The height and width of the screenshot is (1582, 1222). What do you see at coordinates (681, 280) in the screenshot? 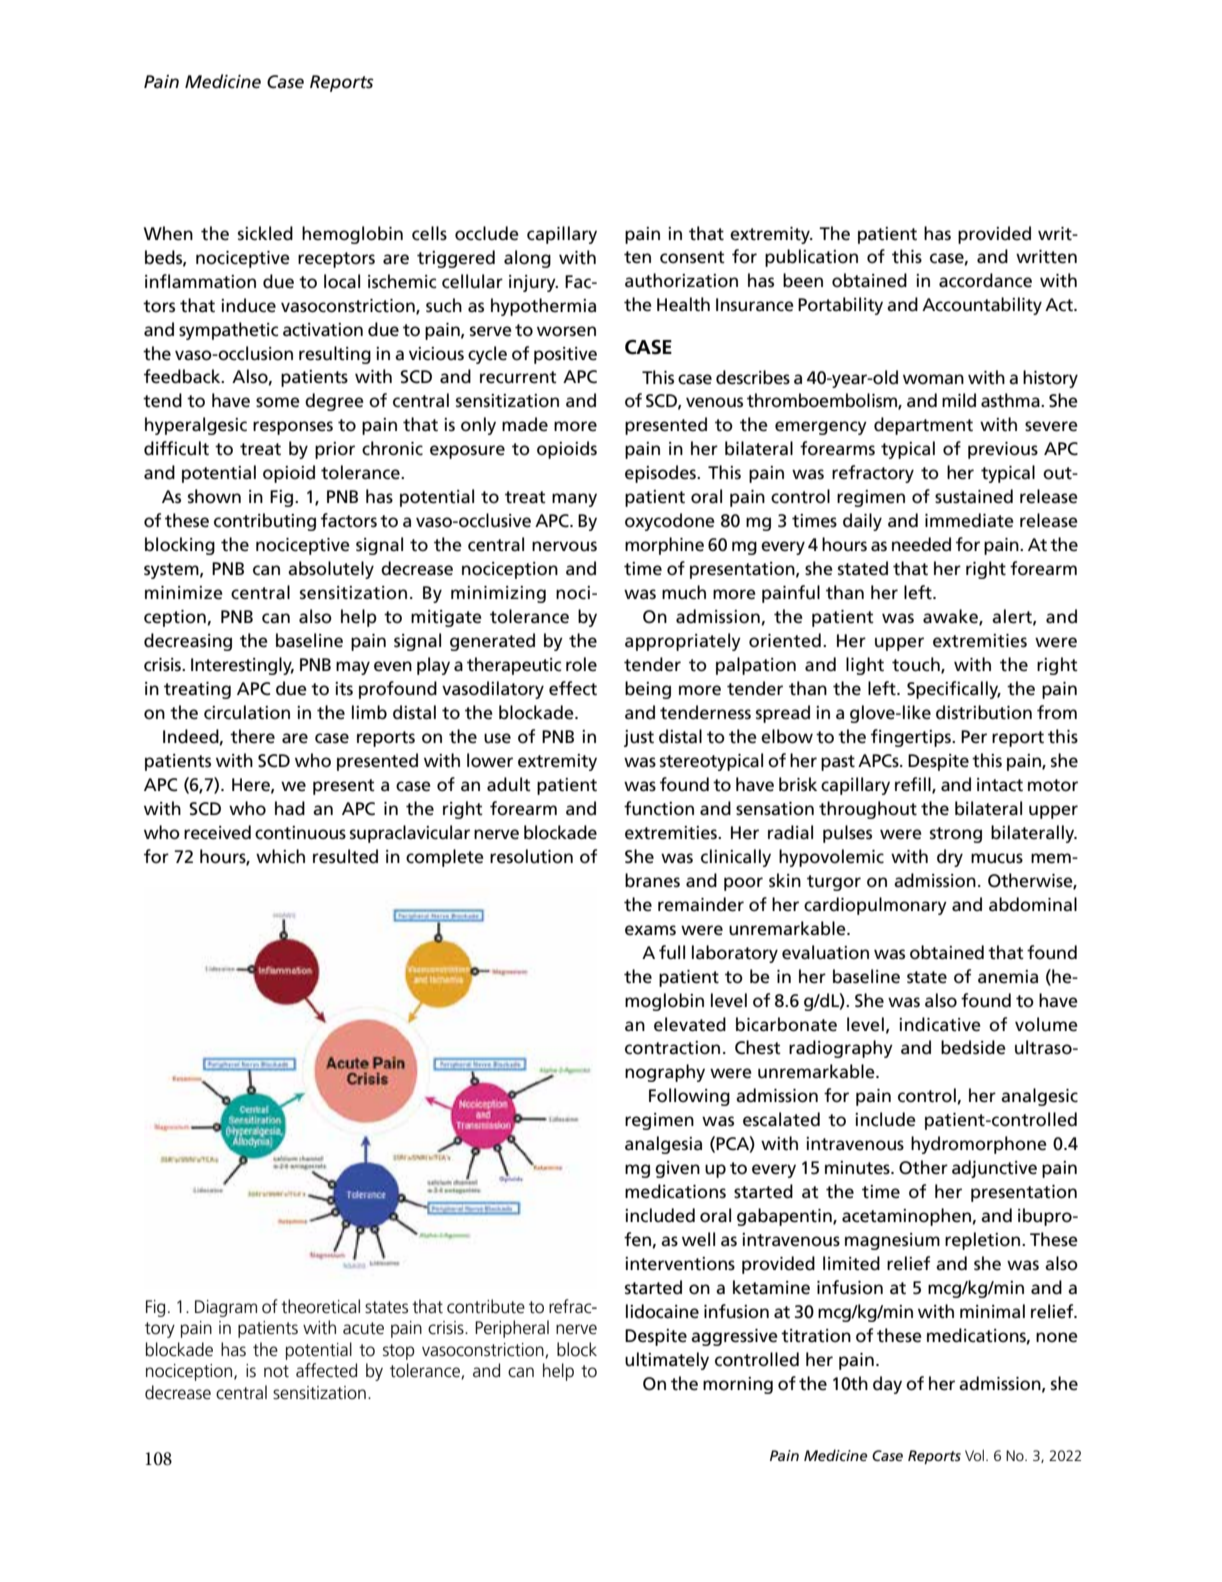
I see `authorization` at bounding box center [681, 280].
